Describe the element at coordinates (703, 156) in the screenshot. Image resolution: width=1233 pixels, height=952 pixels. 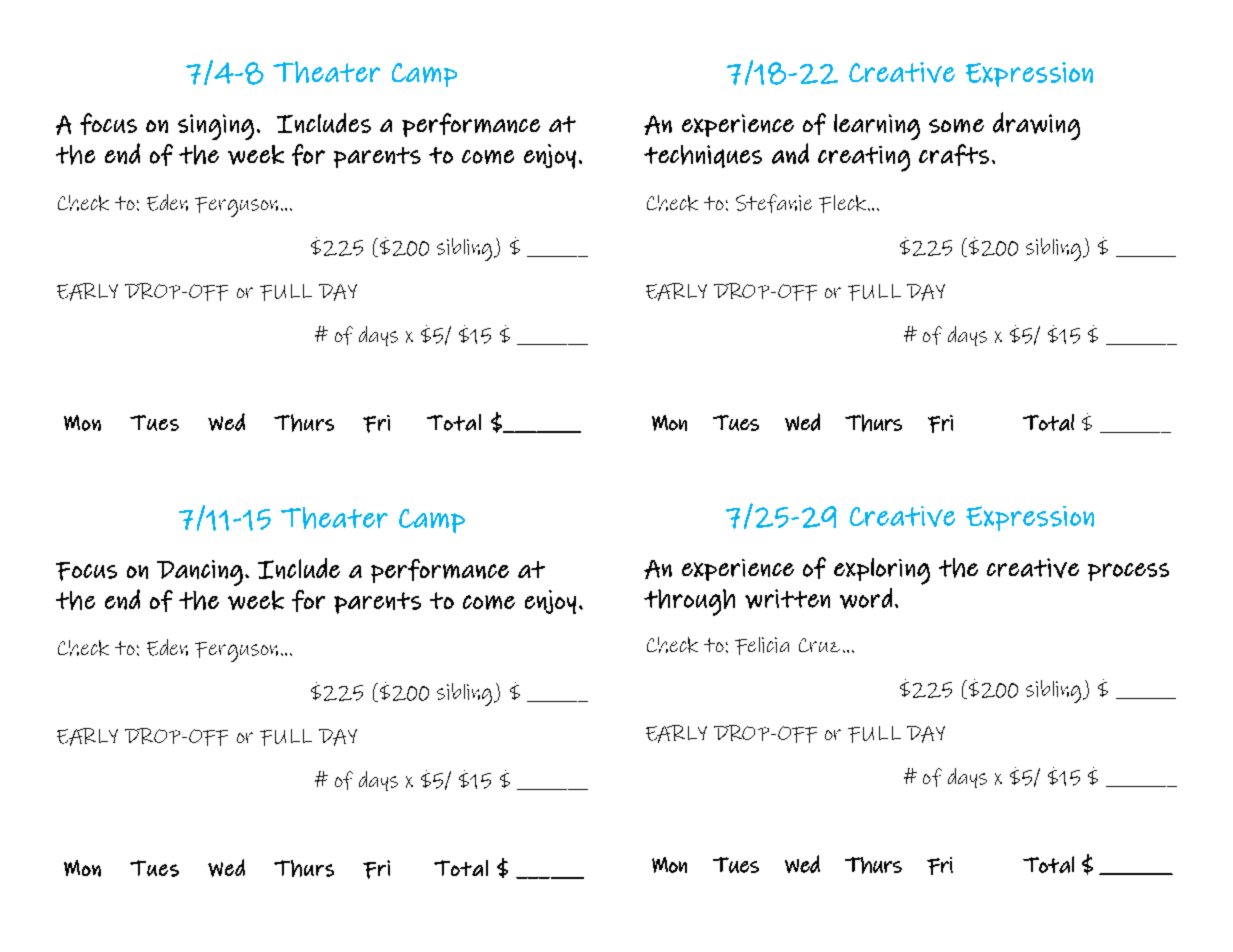
I see `techniques` at that location.
